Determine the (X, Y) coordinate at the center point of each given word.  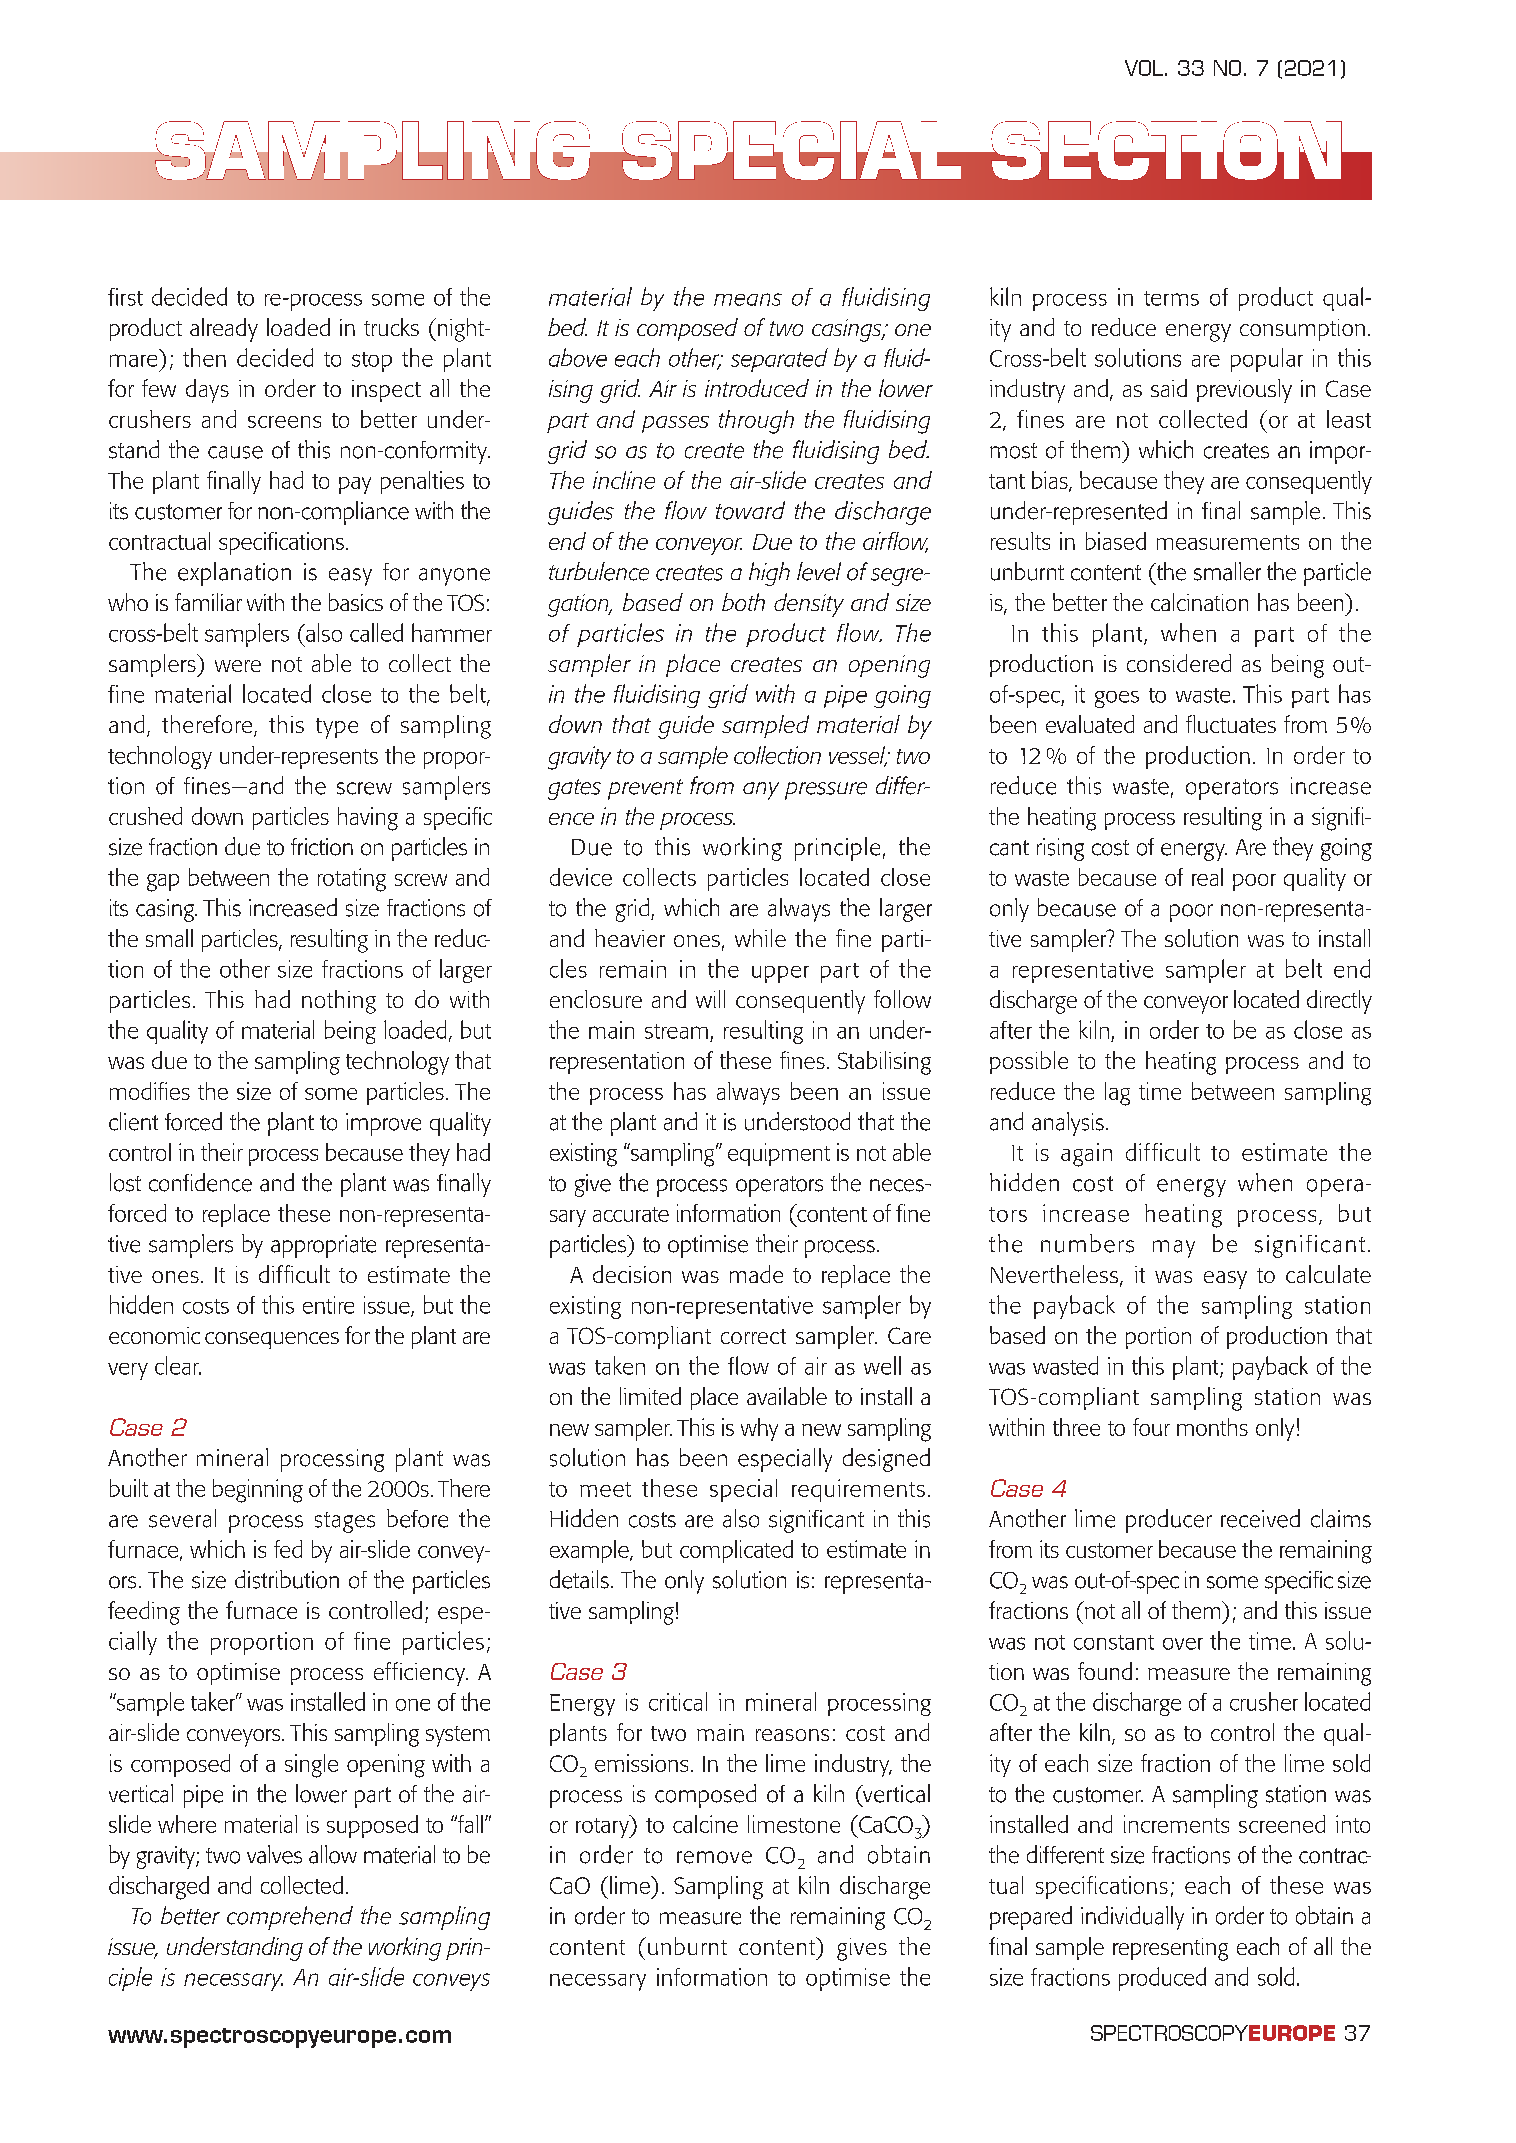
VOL (1144, 68)
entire (328, 1305)
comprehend (290, 1918)
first (125, 297)
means (748, 299)
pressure (826, 791)
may (1174, 1249)
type (337, 728)
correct (753, 1336)
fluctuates (1231, 724)
